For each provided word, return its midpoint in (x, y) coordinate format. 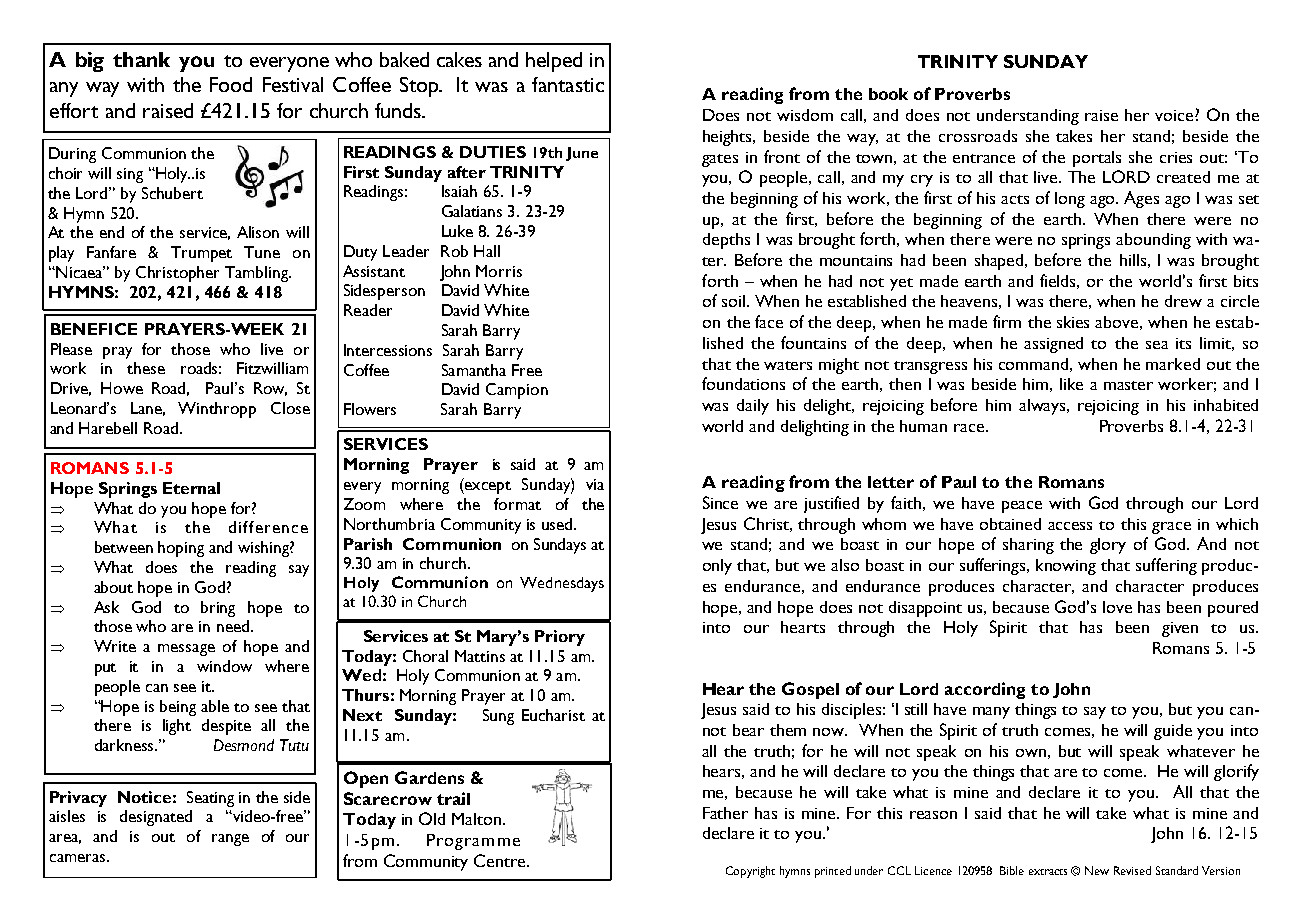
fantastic (568, 84)
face (769, 321)
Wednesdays (562, 584)
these (146, 368)
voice (1175, 115)
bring (218, 609)
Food (231, 84)
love (1117, 607)
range (230, 840)
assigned (1053, 345)
